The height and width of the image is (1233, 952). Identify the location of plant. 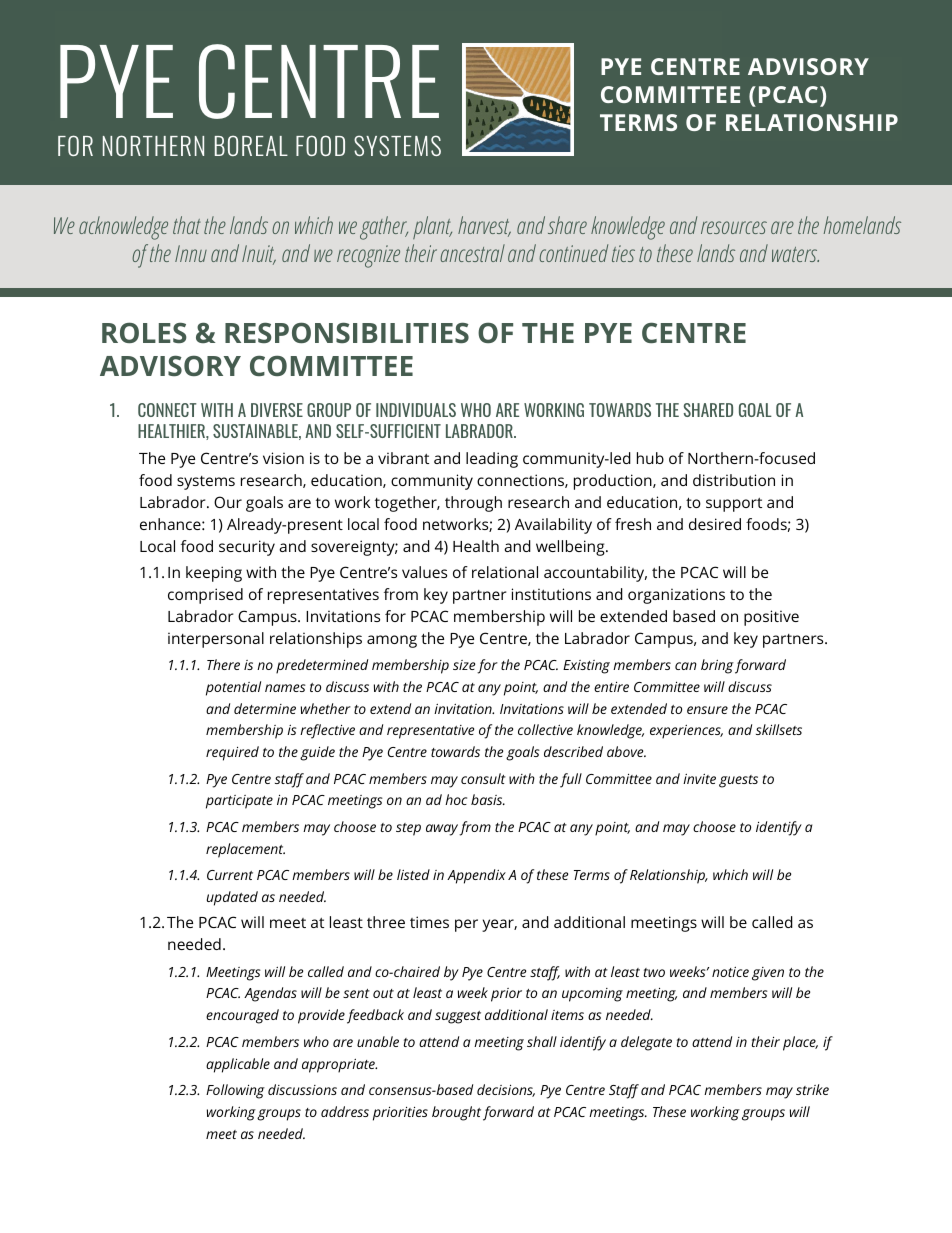
(432, 227).
